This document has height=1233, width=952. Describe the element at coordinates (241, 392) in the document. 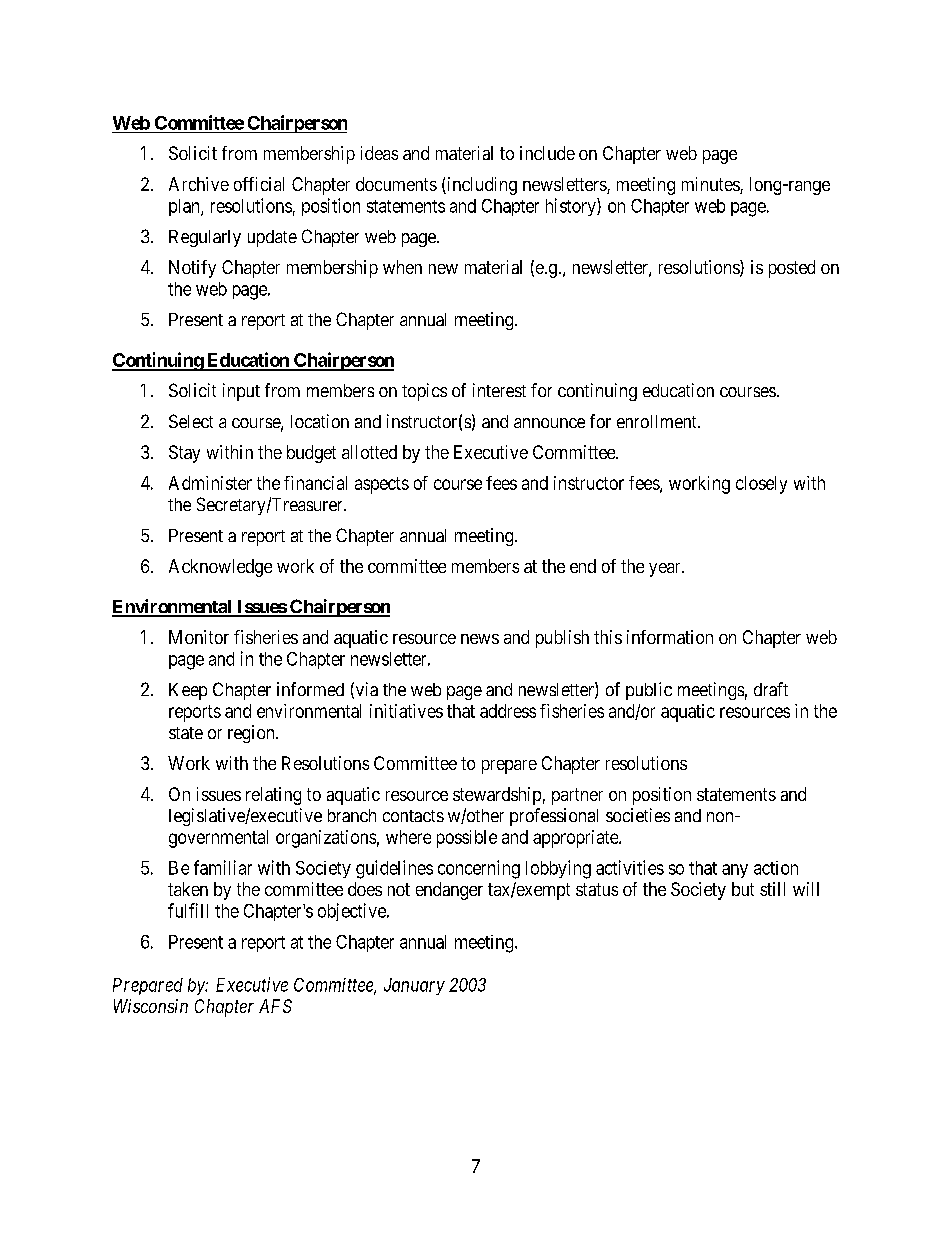

I see `input` at that location.
